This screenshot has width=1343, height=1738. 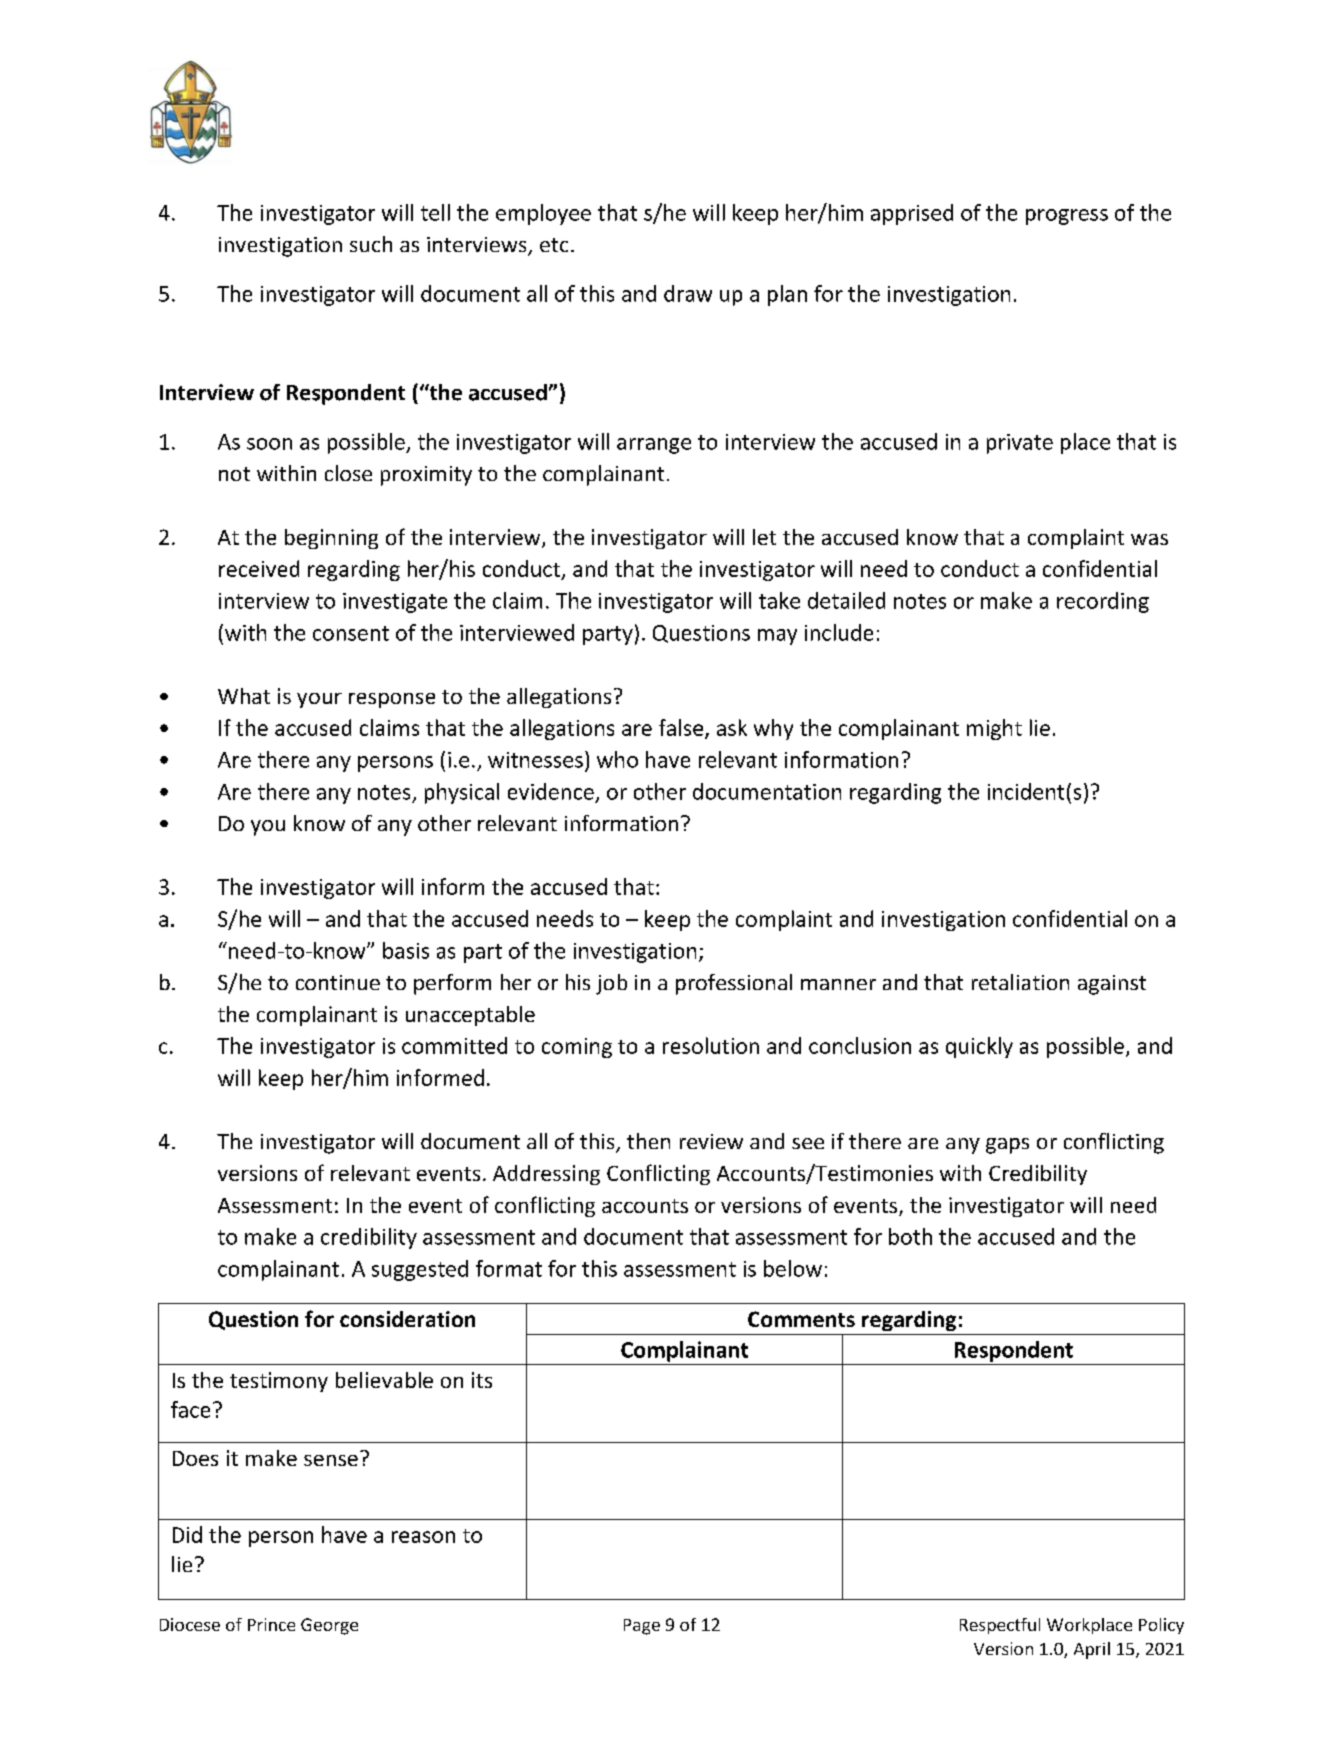 I want to click on Page, so click(x=642, y=1627).
